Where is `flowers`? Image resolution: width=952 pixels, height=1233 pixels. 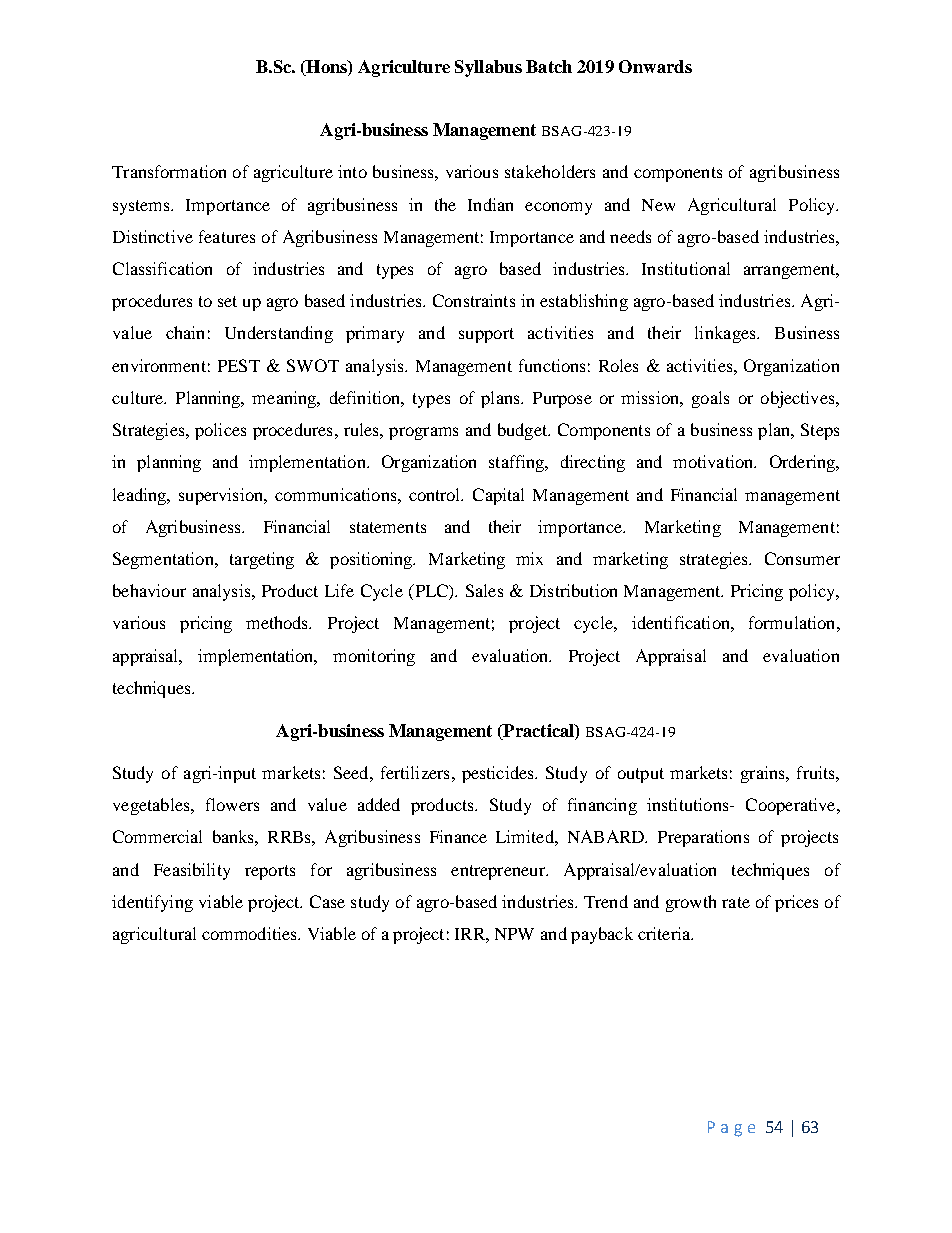 flowers is located at coordinates (232, 804).
